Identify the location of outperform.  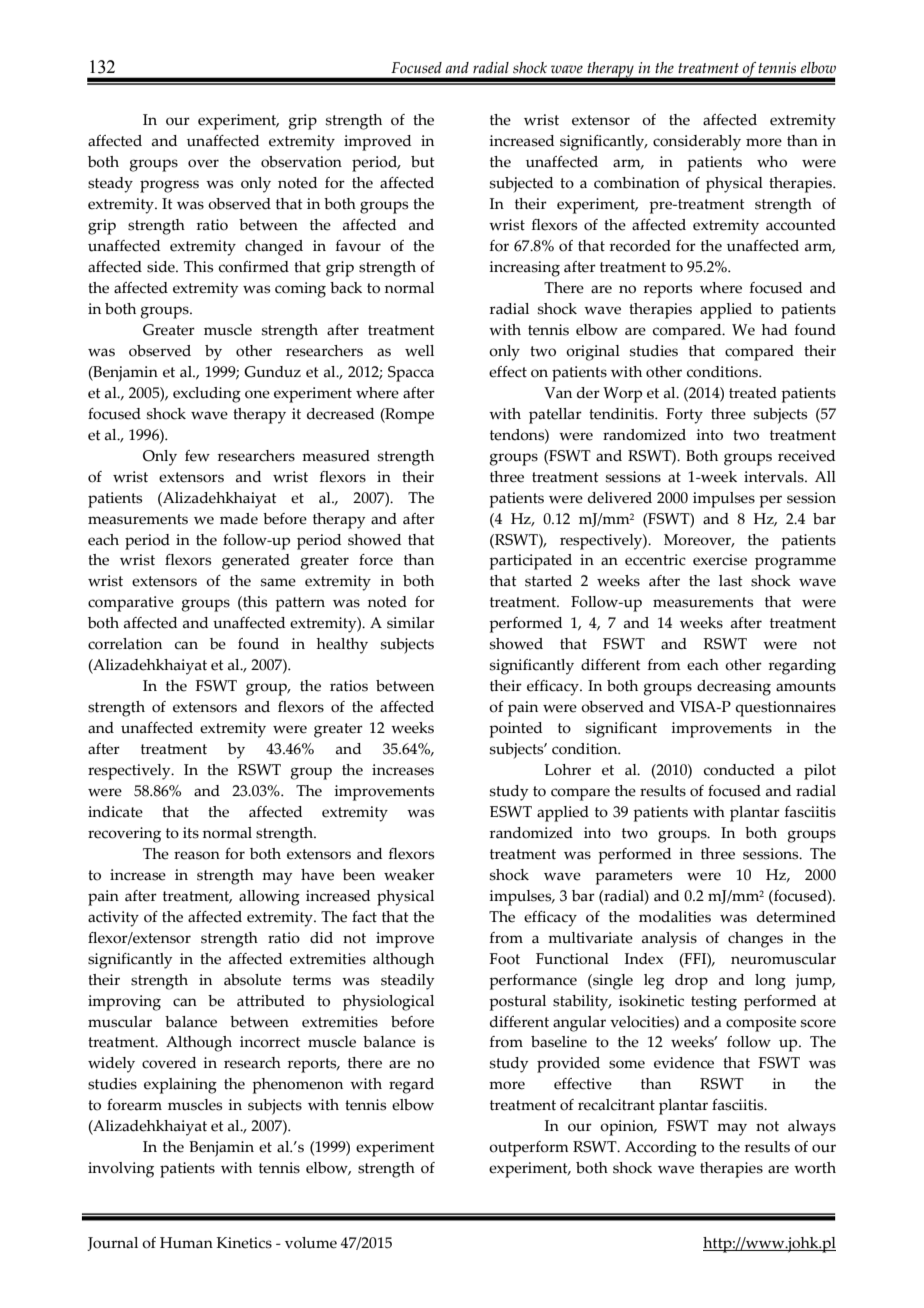
(529, 1149).
